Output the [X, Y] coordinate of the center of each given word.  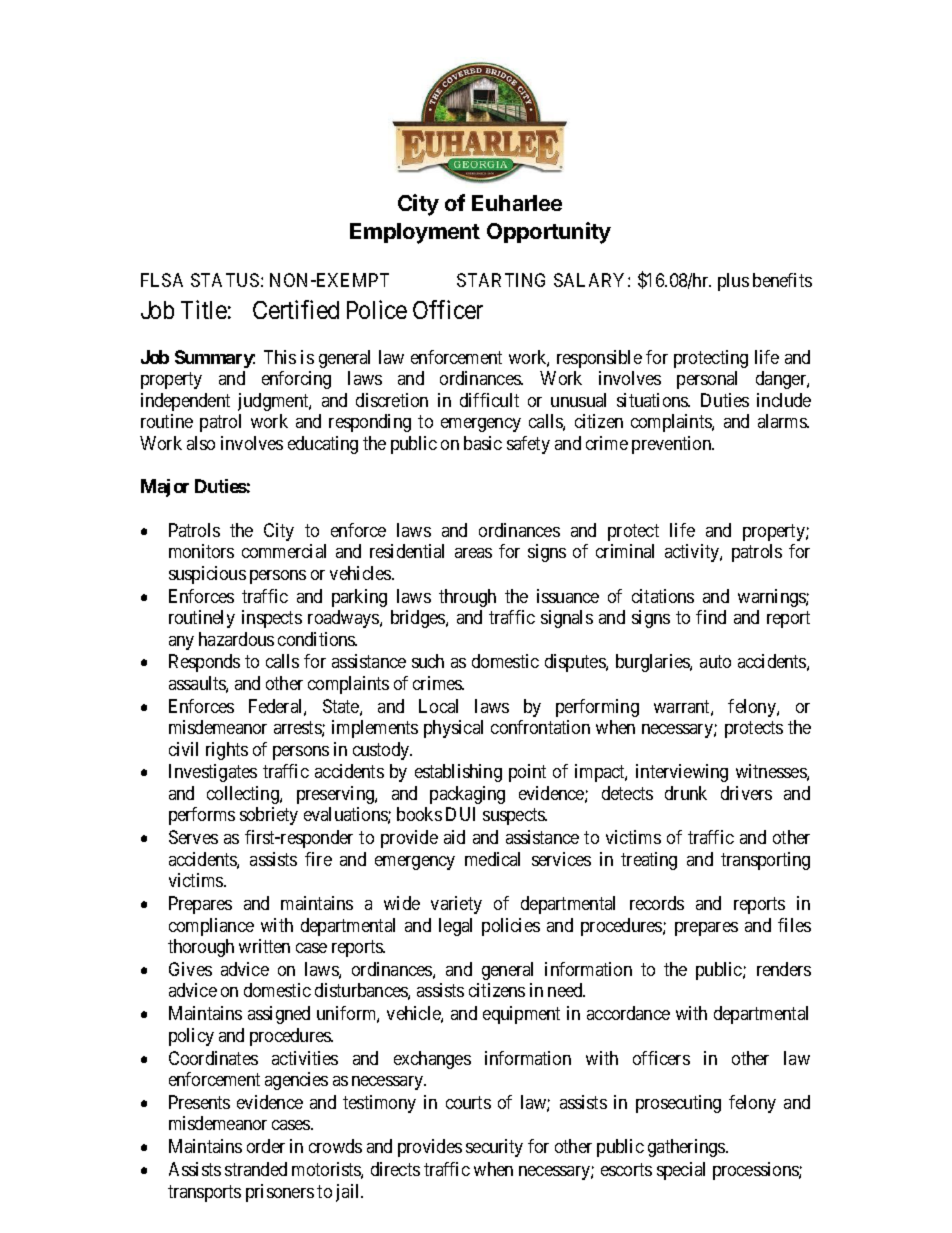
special [681, 1171]
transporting [765, 861]
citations [663, 596]
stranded [256, 1169]
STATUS [225, 280]
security [494, 1148]
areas [473, 553]
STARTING [501, 280]
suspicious [207, 575]
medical [492, 859]
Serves [193, 837]
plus [733, 282]
